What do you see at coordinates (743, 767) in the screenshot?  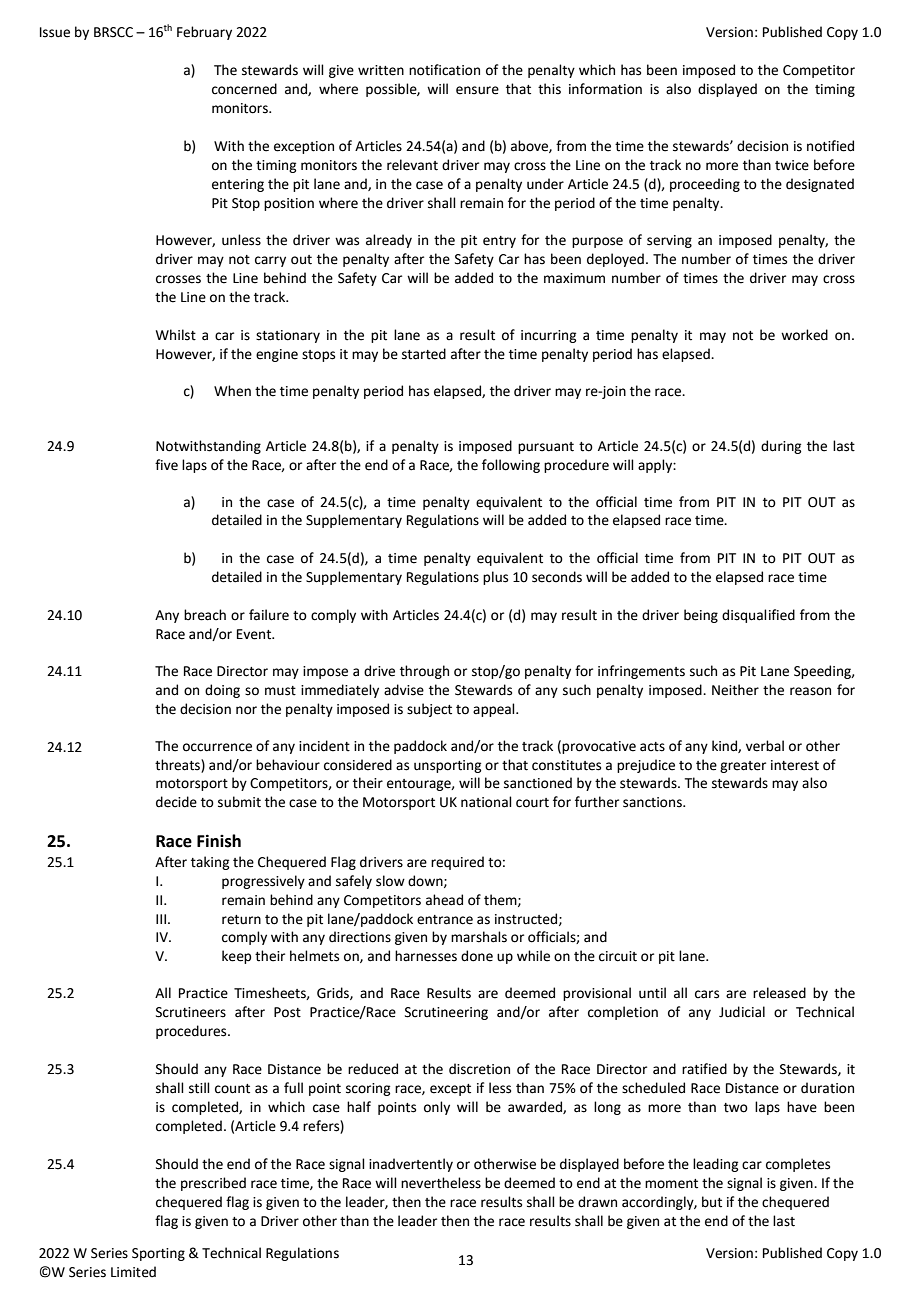 I see `greater` at bounding box center [743, 767].
